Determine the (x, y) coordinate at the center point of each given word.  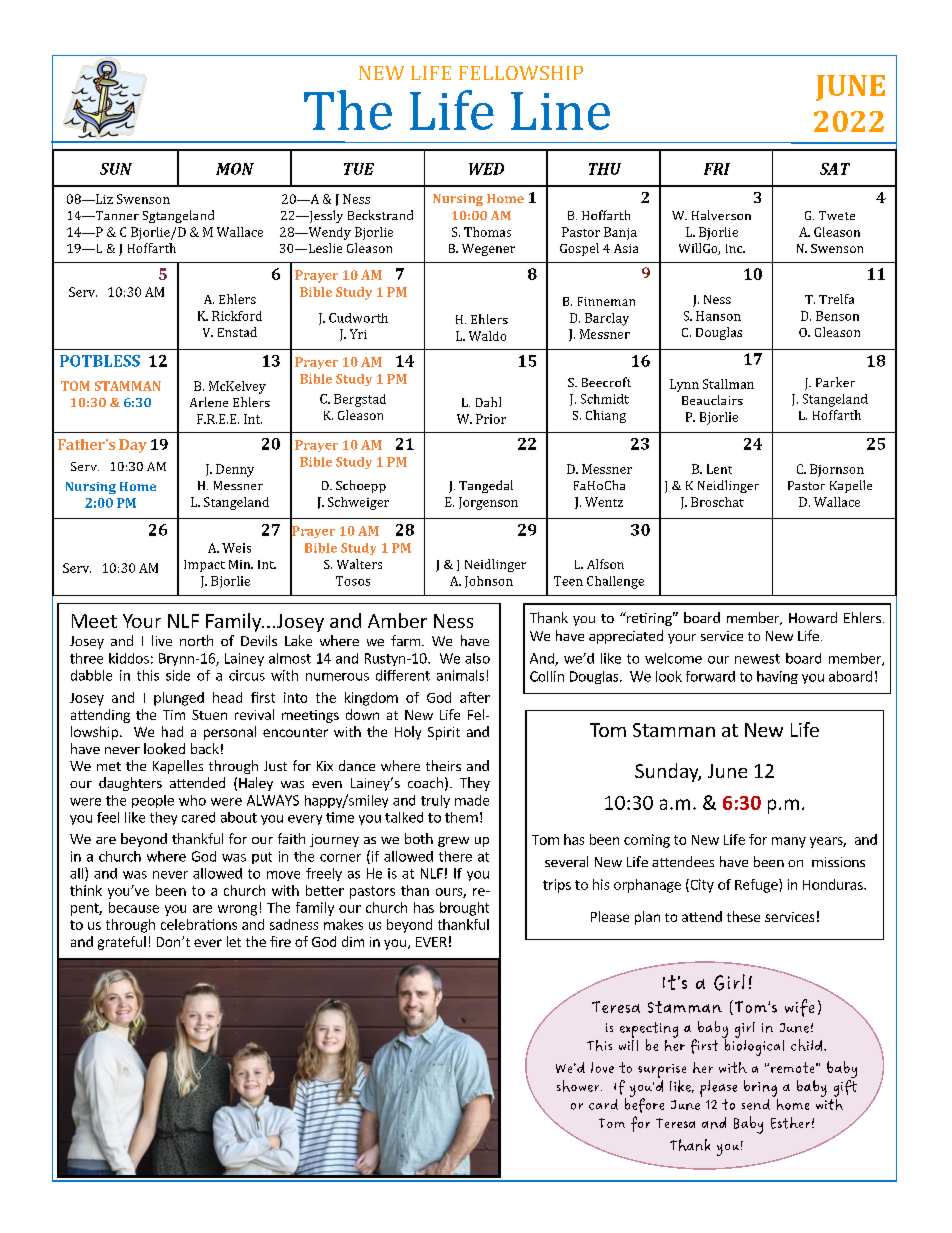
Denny (235, 470)
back (205, 748)
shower (579, 1086)
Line (560, 111)
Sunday (668, 772)
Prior (491, 419)
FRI (717, 169)
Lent (719, 469)
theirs (443, 765)
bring (760, 1088)
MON (235, 169)
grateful (122, 943)
